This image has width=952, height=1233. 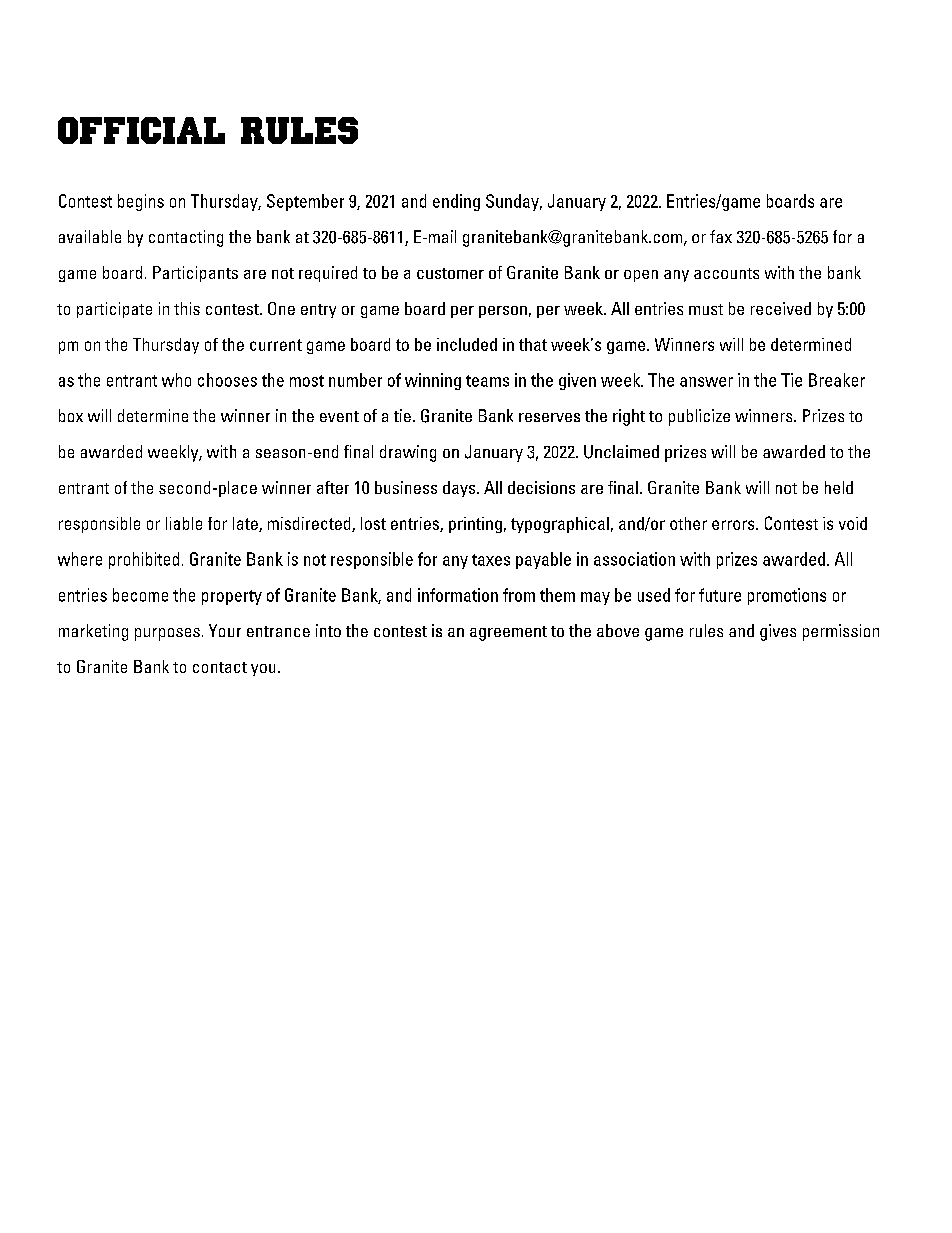 What do you see at coordinates (450, 273) in the image?
I see `customer` at bounding box center [450, 273].
